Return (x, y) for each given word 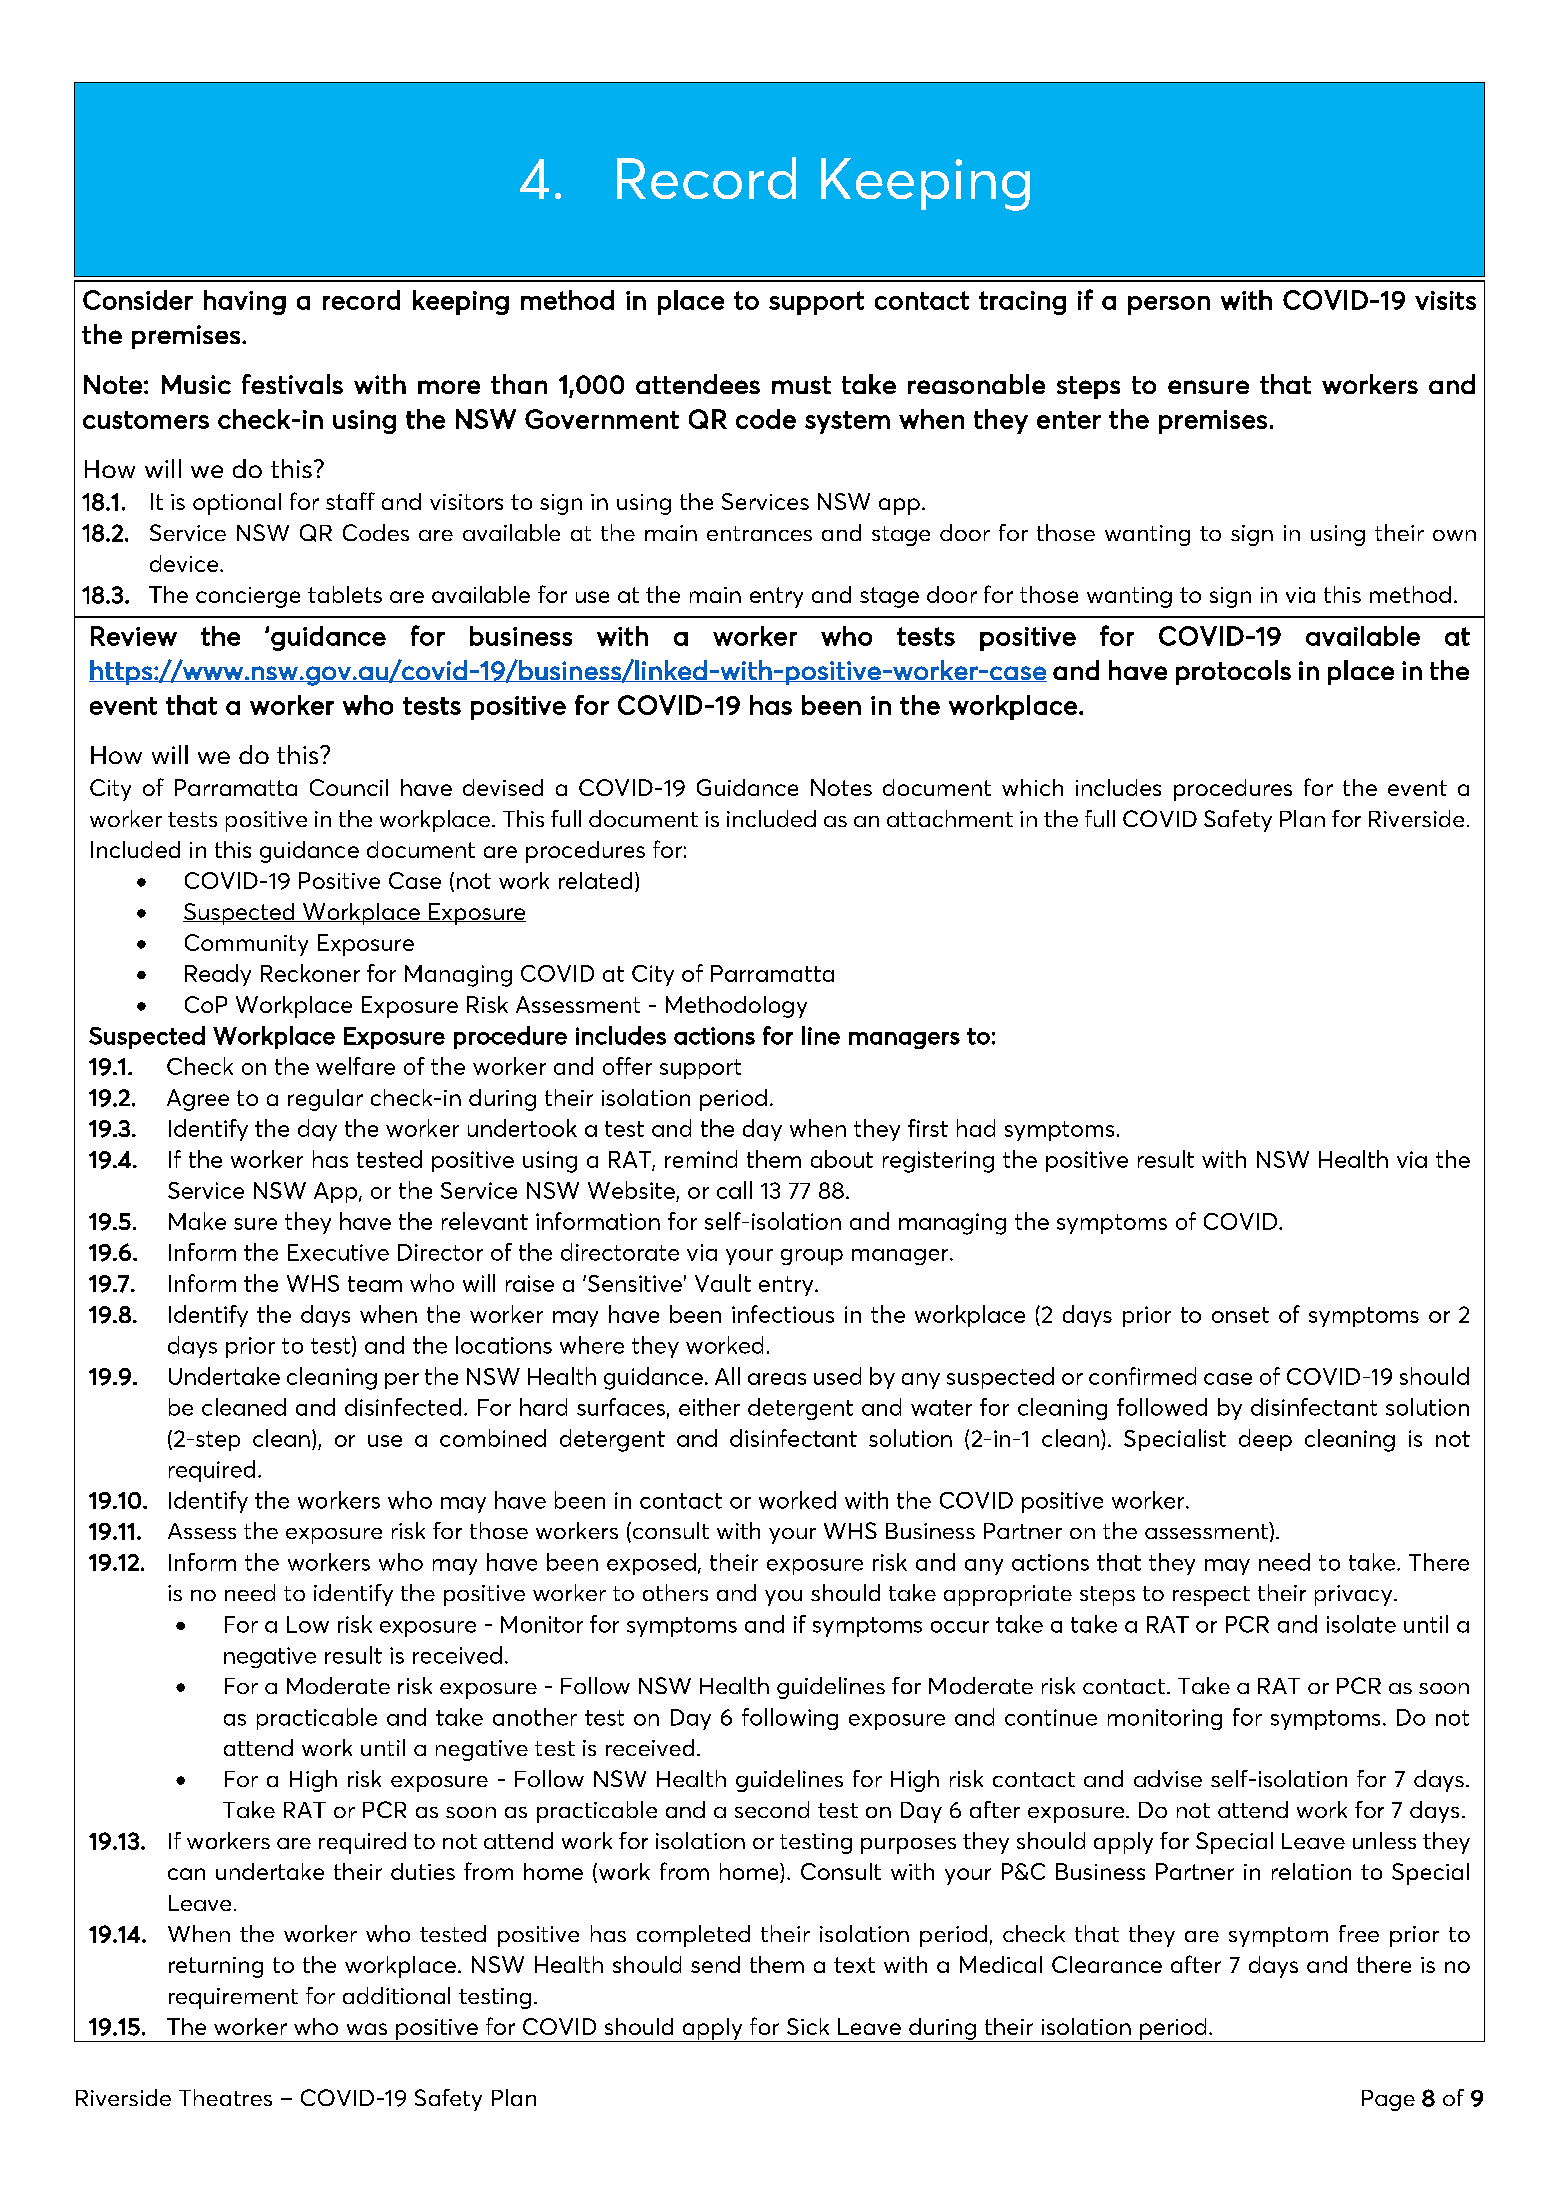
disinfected (403, 1407)
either (709, 1407)
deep (1265, 1440)
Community (246, 945)
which (1032, 787)
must (801, 385)
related (595, 880)
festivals (292, 384)
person (1169, 305)
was (367, 2029)
